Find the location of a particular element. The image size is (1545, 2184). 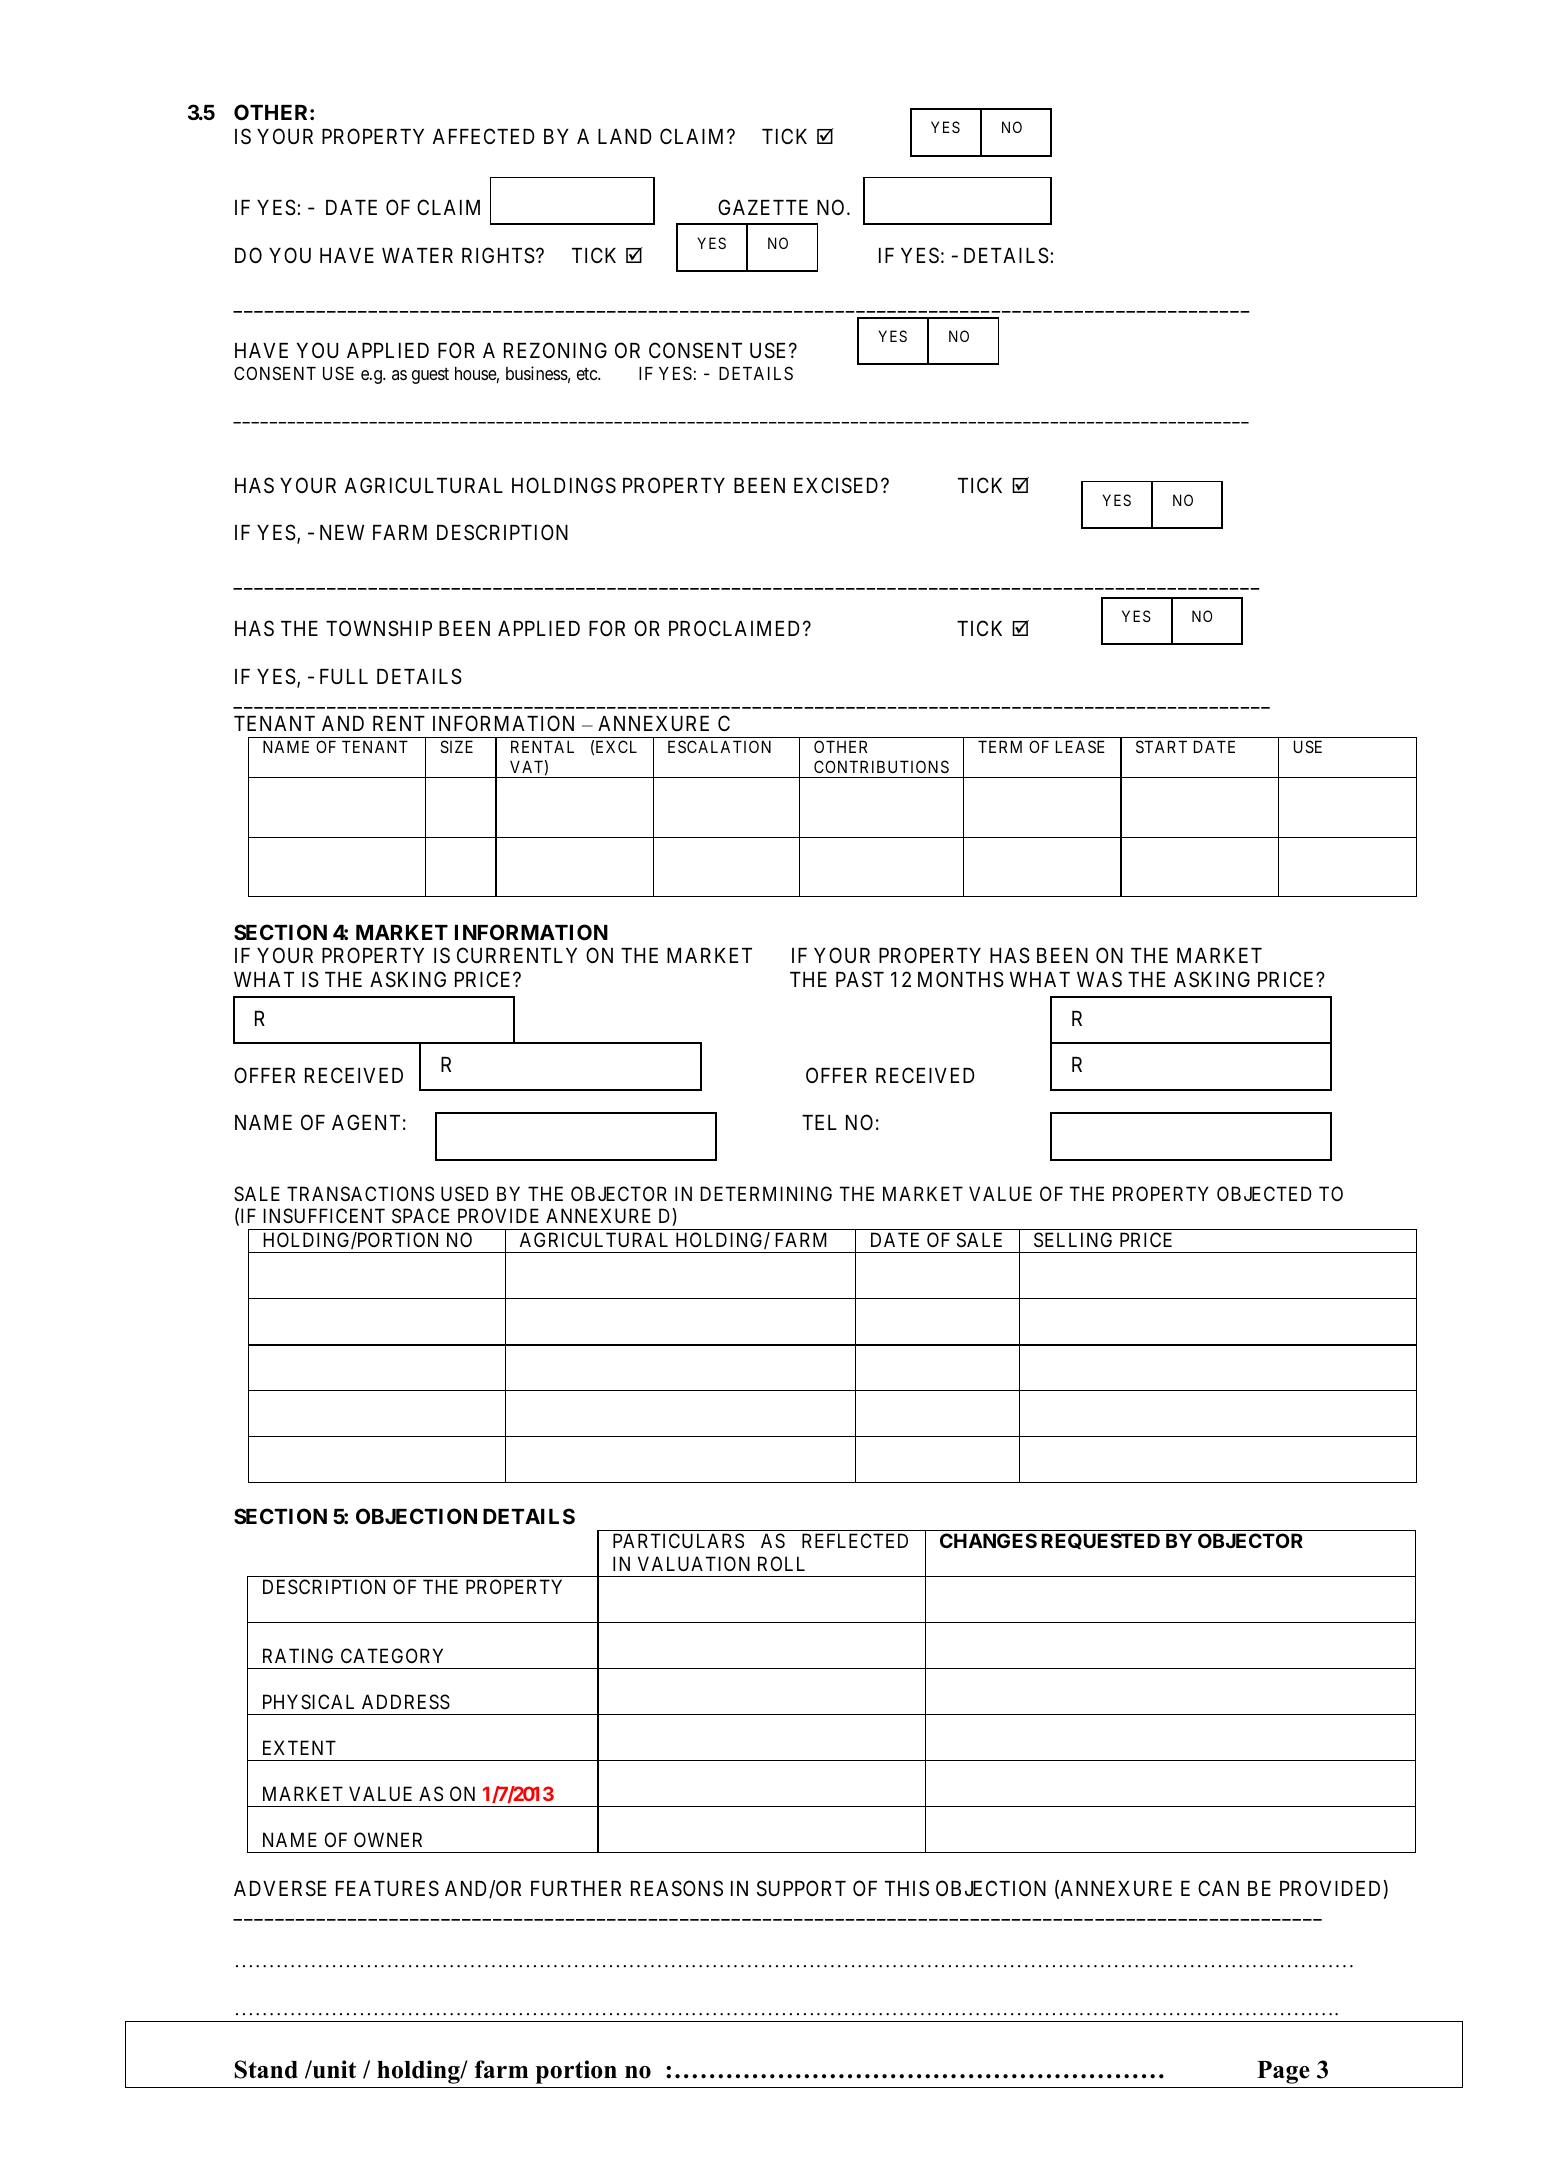

Page is located at coordinates (1283, 2072).
